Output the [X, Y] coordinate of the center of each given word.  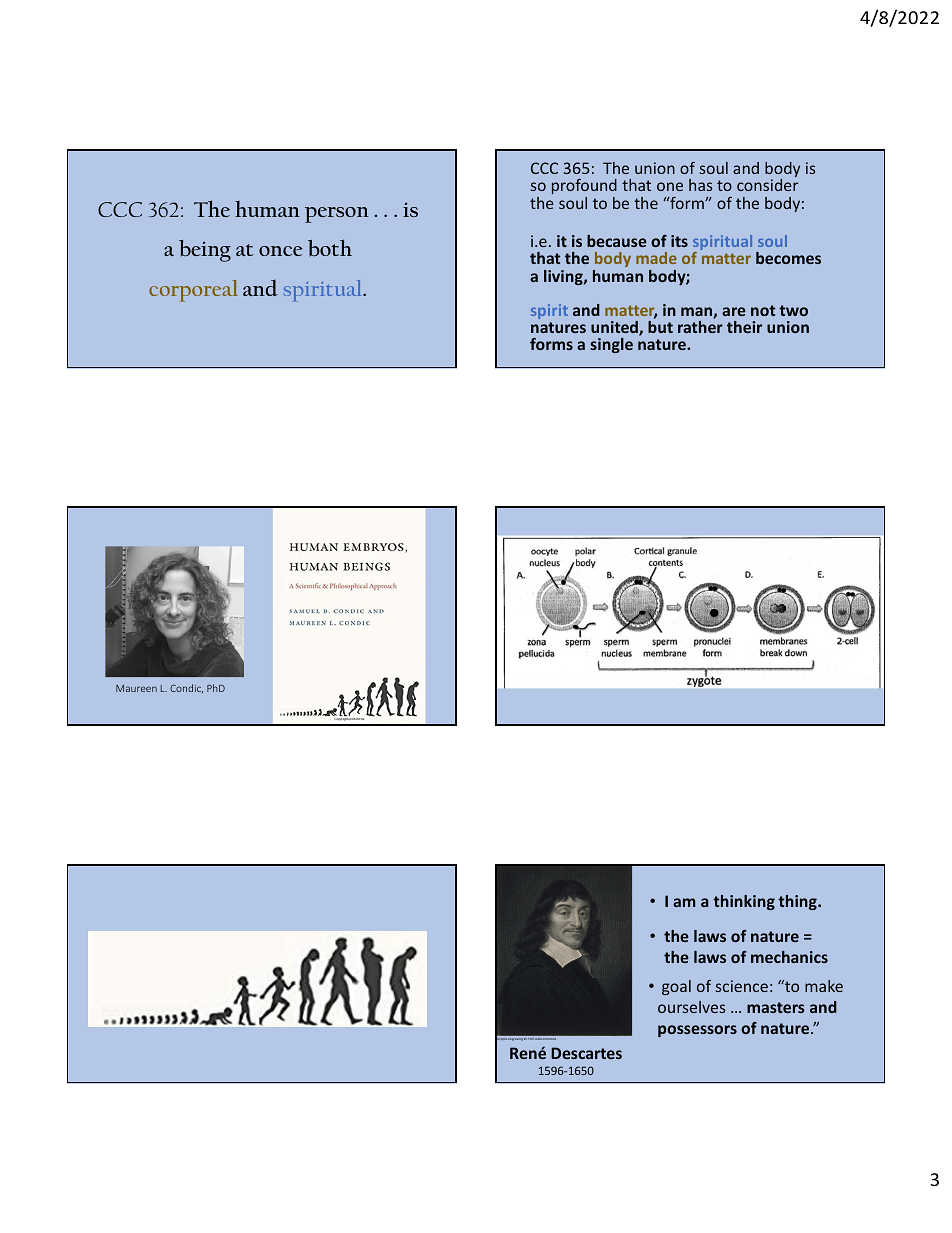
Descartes [586, 1053]
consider [767, 185]
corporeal [193, 291]
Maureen [136, 688]
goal [676, 987]
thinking [744, 902]
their [744, 327]
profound [584, 188]
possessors [697, 1031]
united [615, 328]
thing [798, 902]
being [205, 251]
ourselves [691, 1007]
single [611, 345]
